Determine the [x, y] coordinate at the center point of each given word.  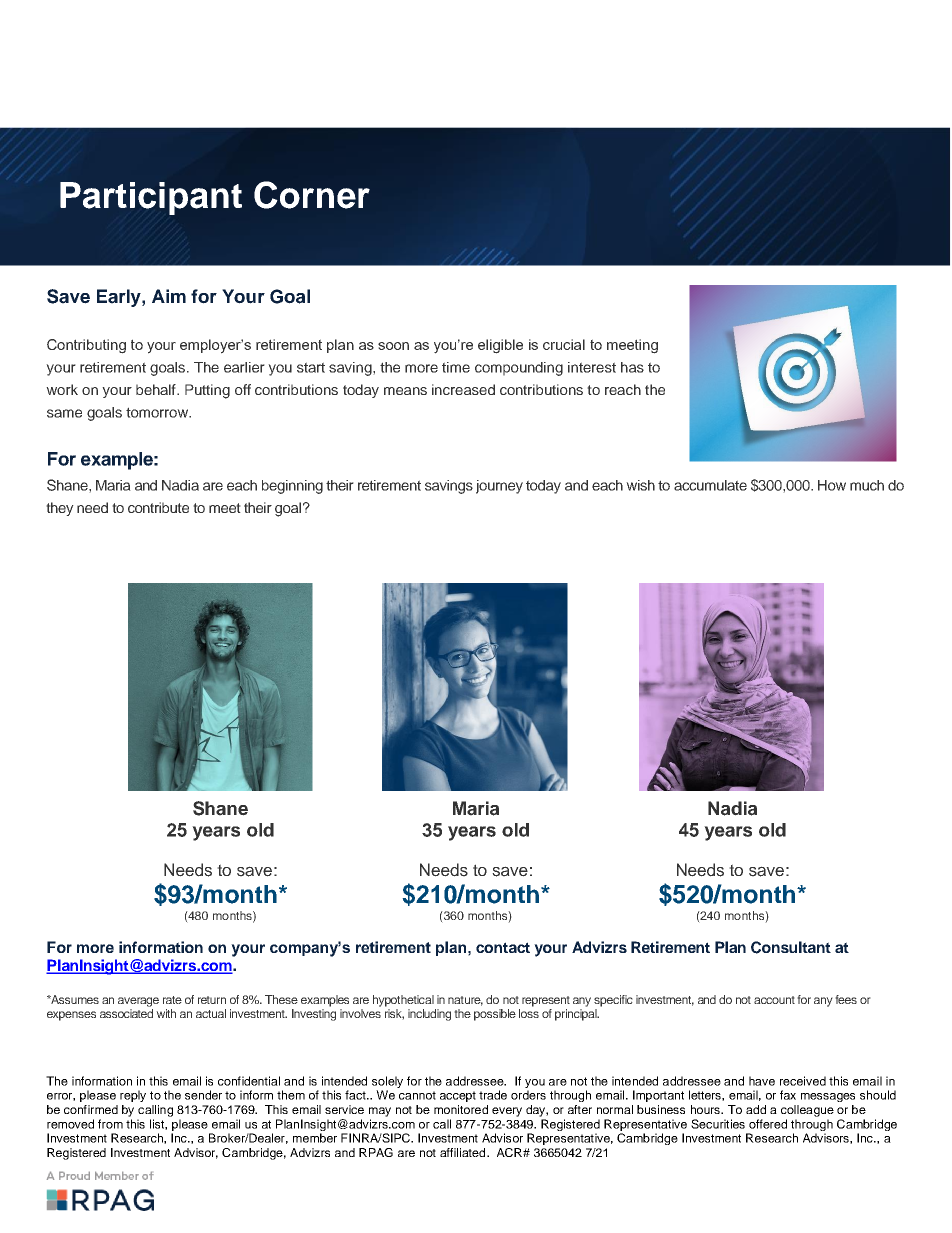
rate [172, 1000]
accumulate [710, 485]
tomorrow [158, 412]
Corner [312, 195]
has [632, 367]
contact [503, 947]
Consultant [791, 947]
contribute [158, 507]
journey [499, 487]
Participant [151, 198]
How [832, 485]
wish [640, 485]
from [110, 1124]
